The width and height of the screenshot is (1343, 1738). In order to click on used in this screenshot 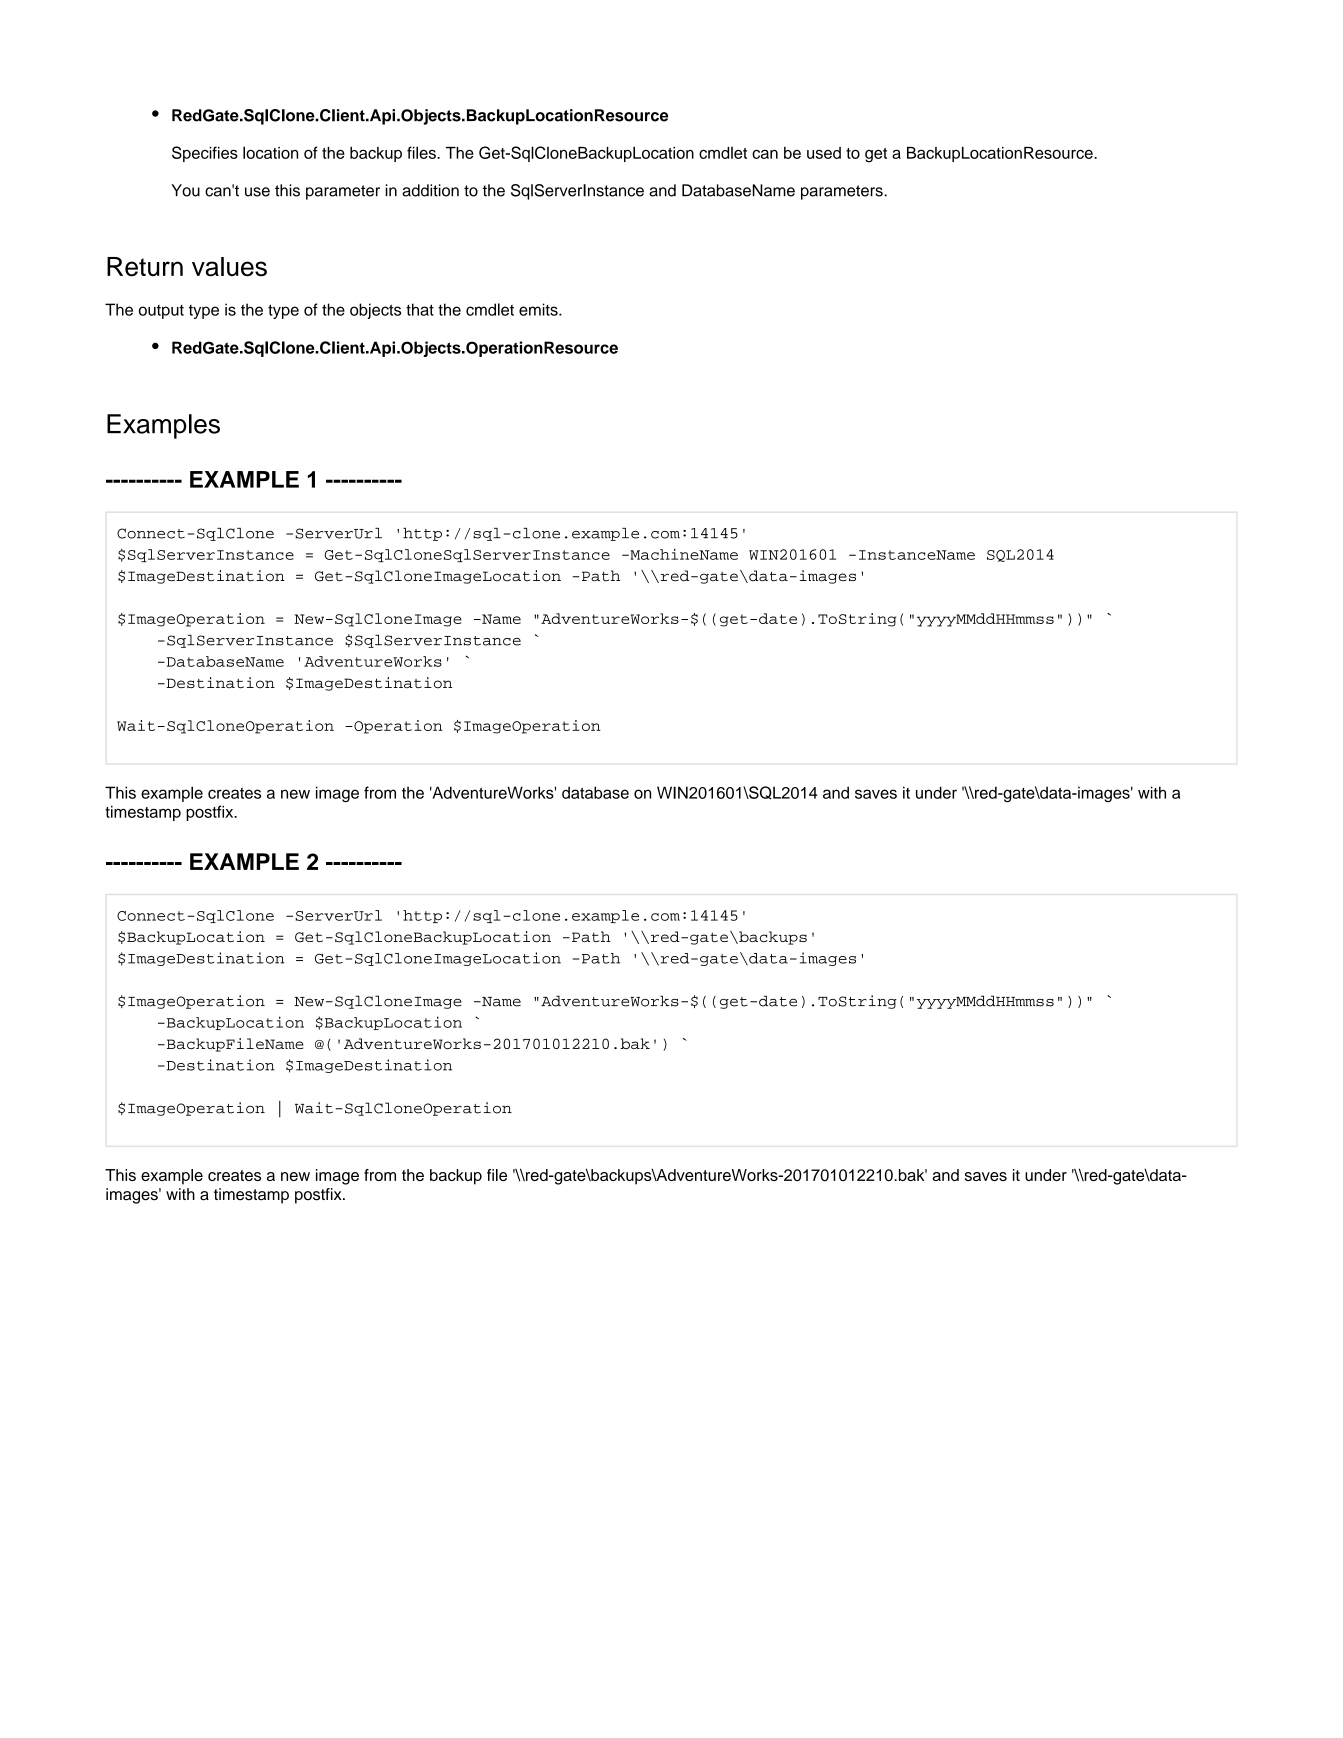, I will do `click(824, 153)`.
